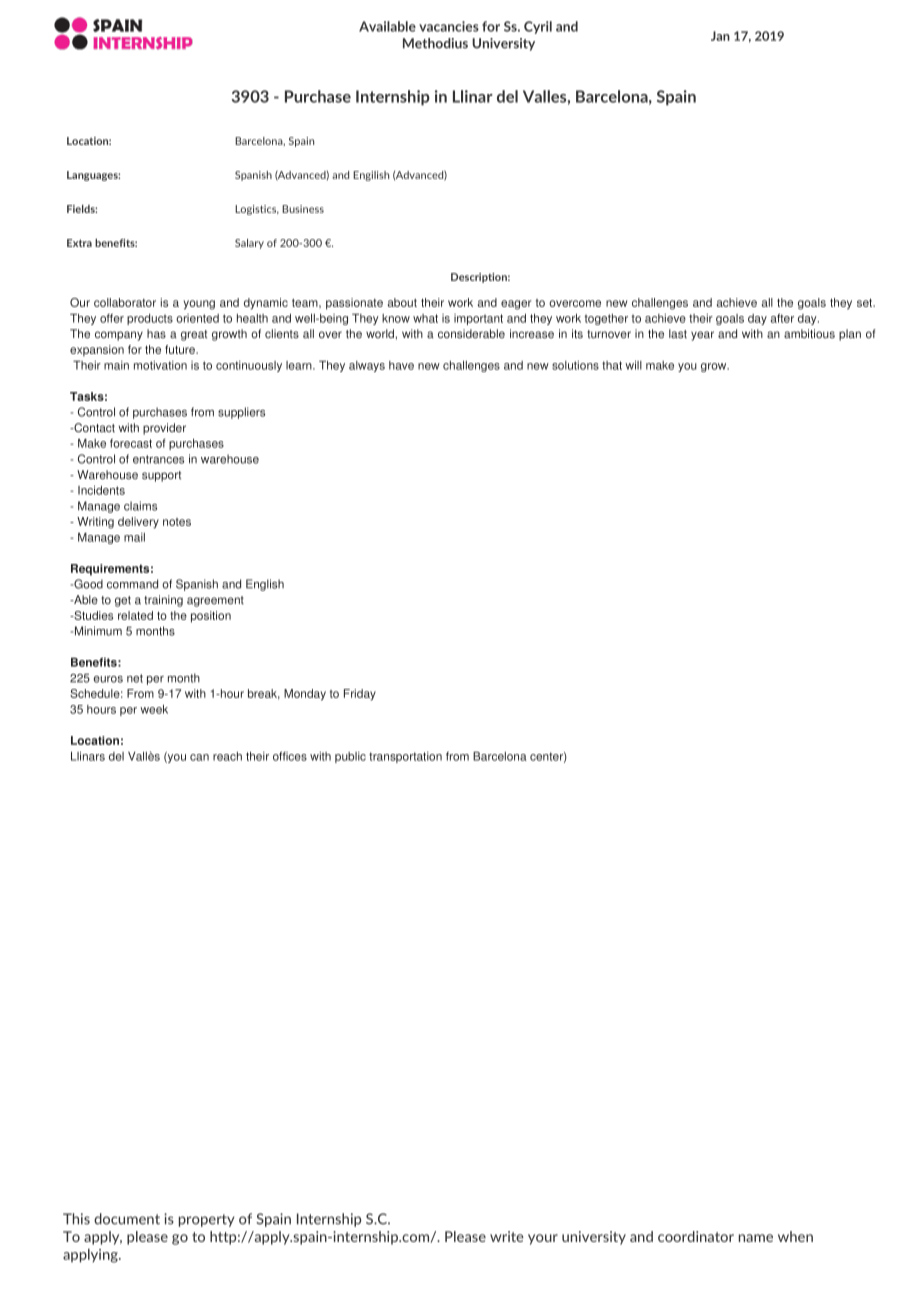 The height and width of the screenshot is (1308, 924). I want to click on important, so click(478, 319).
